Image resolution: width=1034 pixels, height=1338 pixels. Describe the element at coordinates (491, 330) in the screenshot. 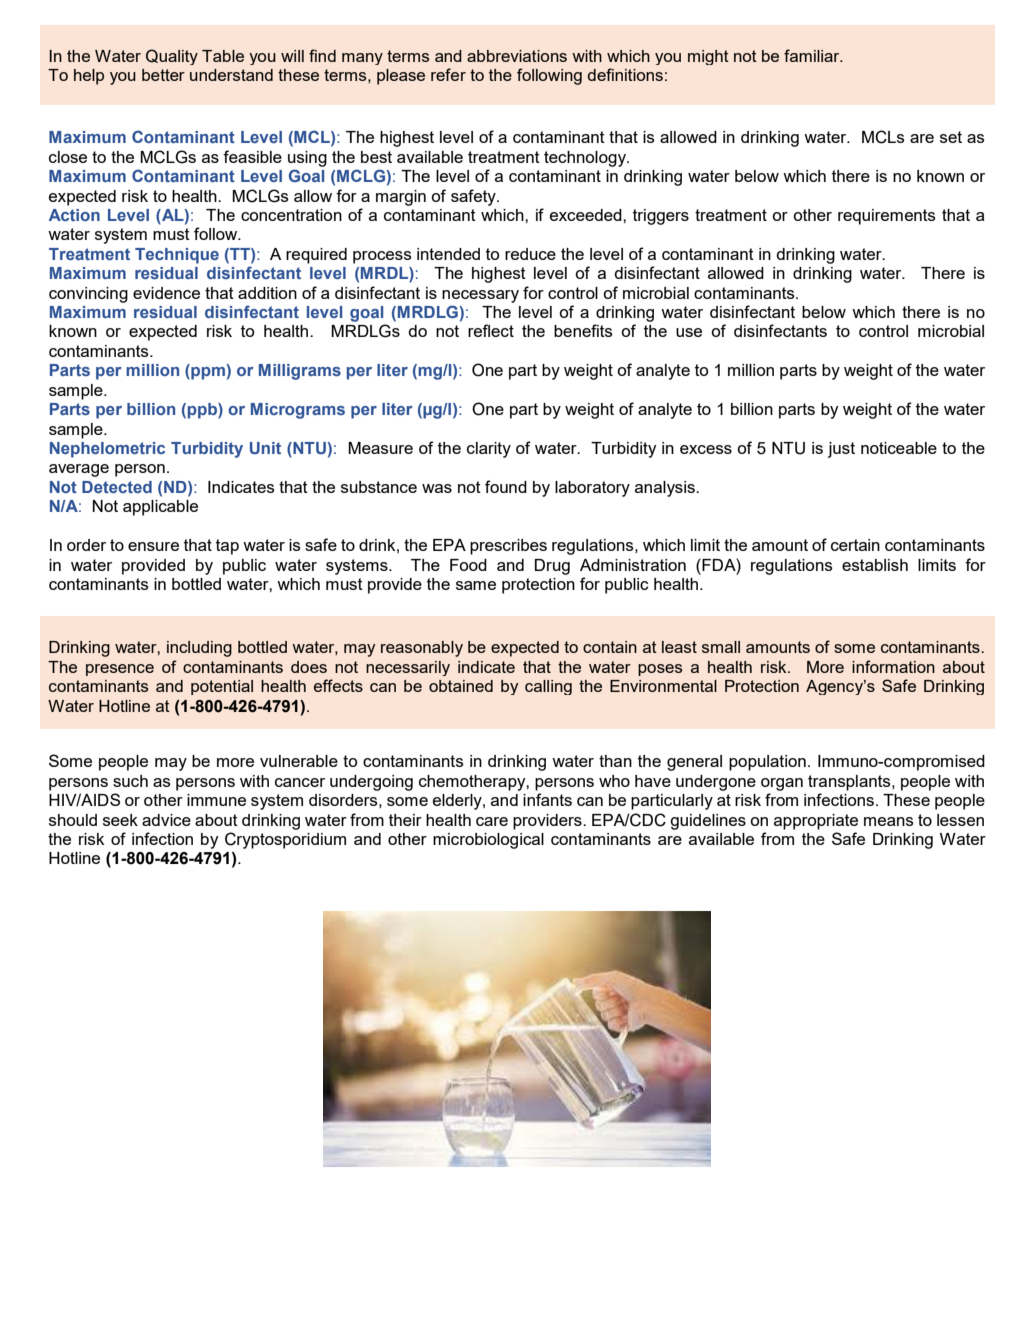

I see `reflect` at that location.
